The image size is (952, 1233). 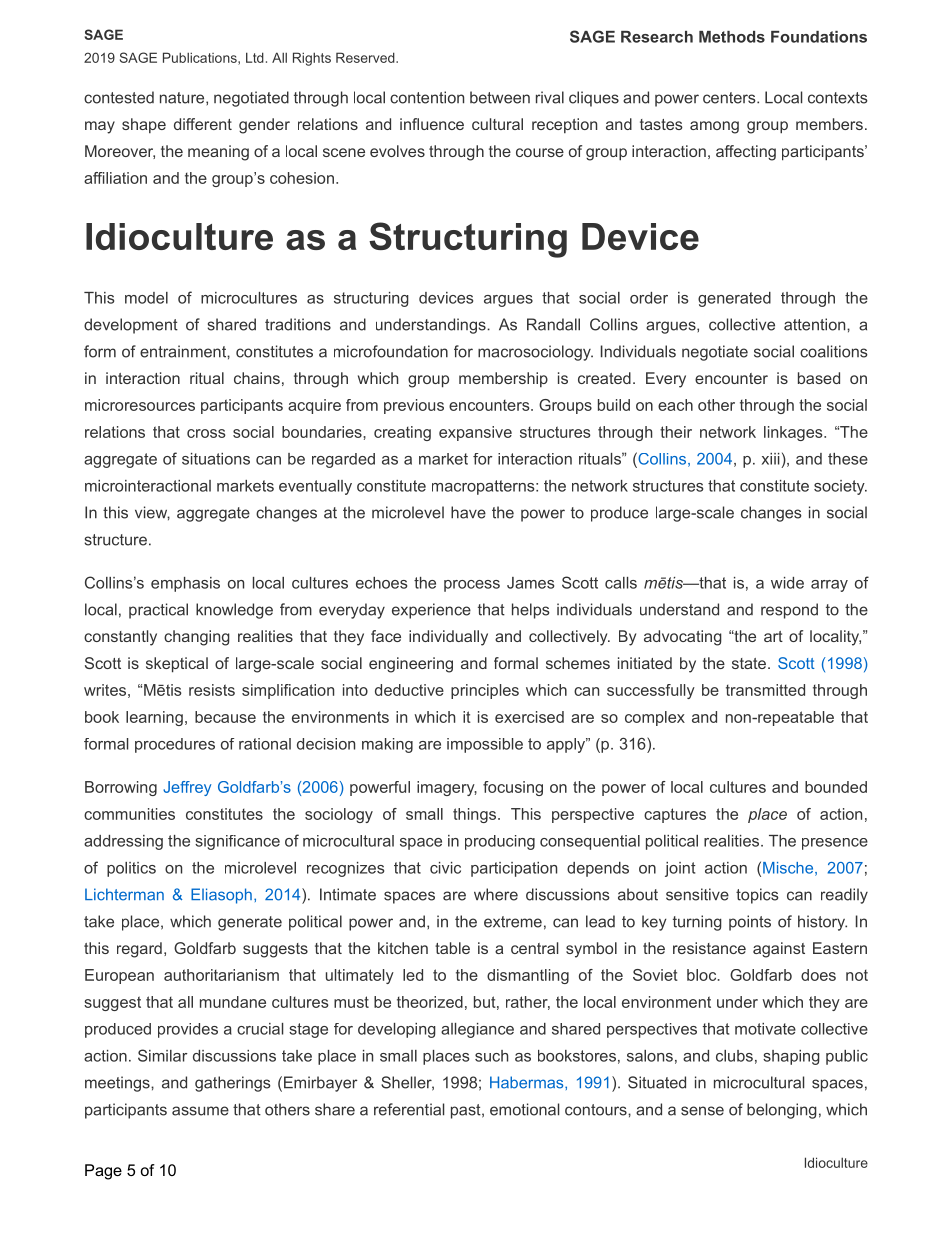 What do you see at coordinates (183, 98) in the image?
I see `nature` at bounding box center [183, 98].
